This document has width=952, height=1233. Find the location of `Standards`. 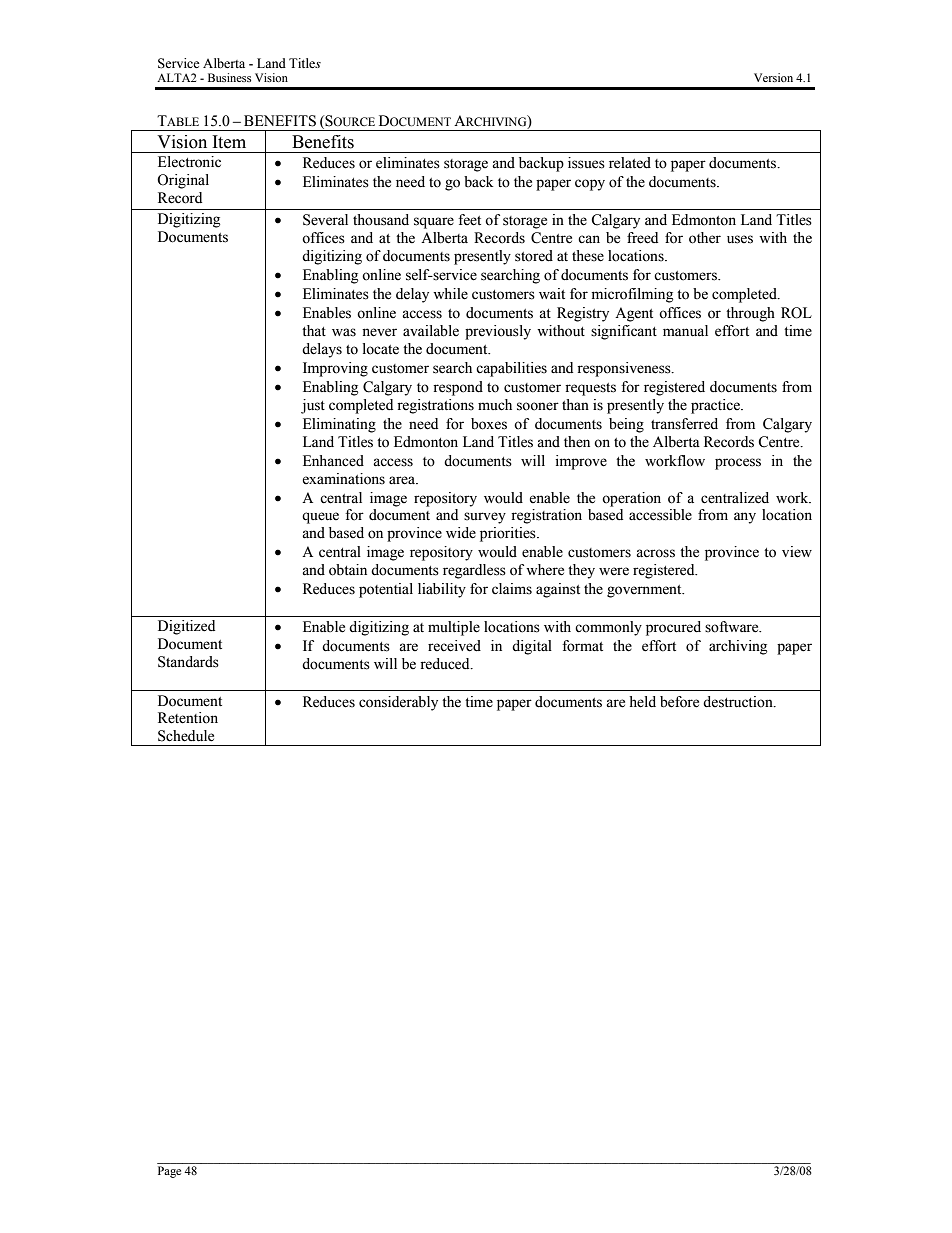

Standards is located at coordinates (188, 662).
